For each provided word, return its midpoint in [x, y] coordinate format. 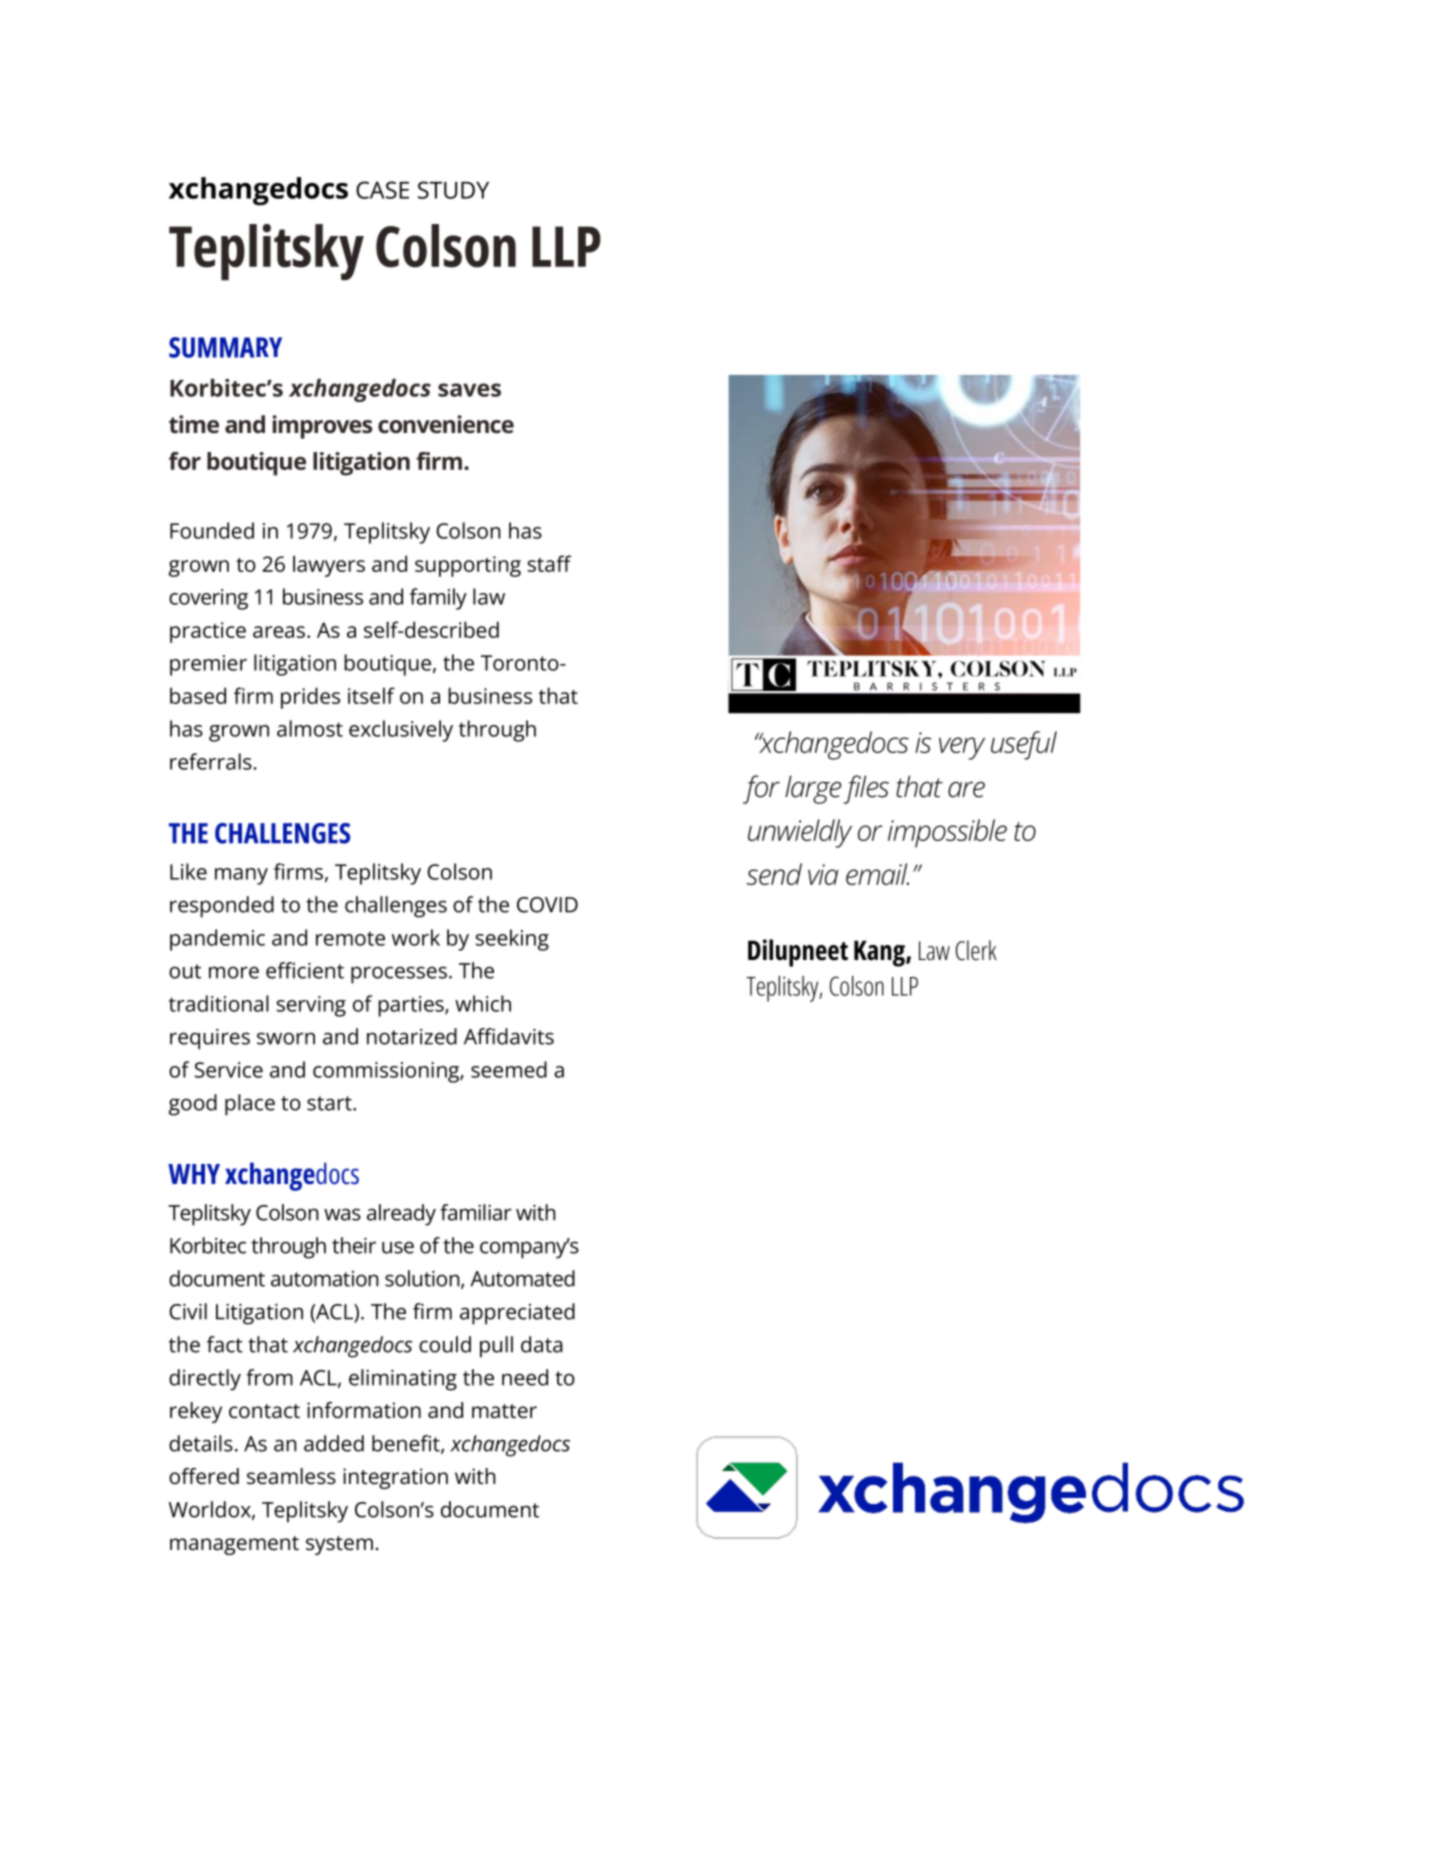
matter [504, 1411]
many [241, 876]
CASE [382, 190]
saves [469, 390]
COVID [547, 905]
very [962, 748]
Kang [880, 953]
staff [549, 563]
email [877, 874]
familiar [476, 1212]
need [525, 1377]
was [342, 1214]
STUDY [453, 190]
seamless [291, 1476]
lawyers [329, 566]
